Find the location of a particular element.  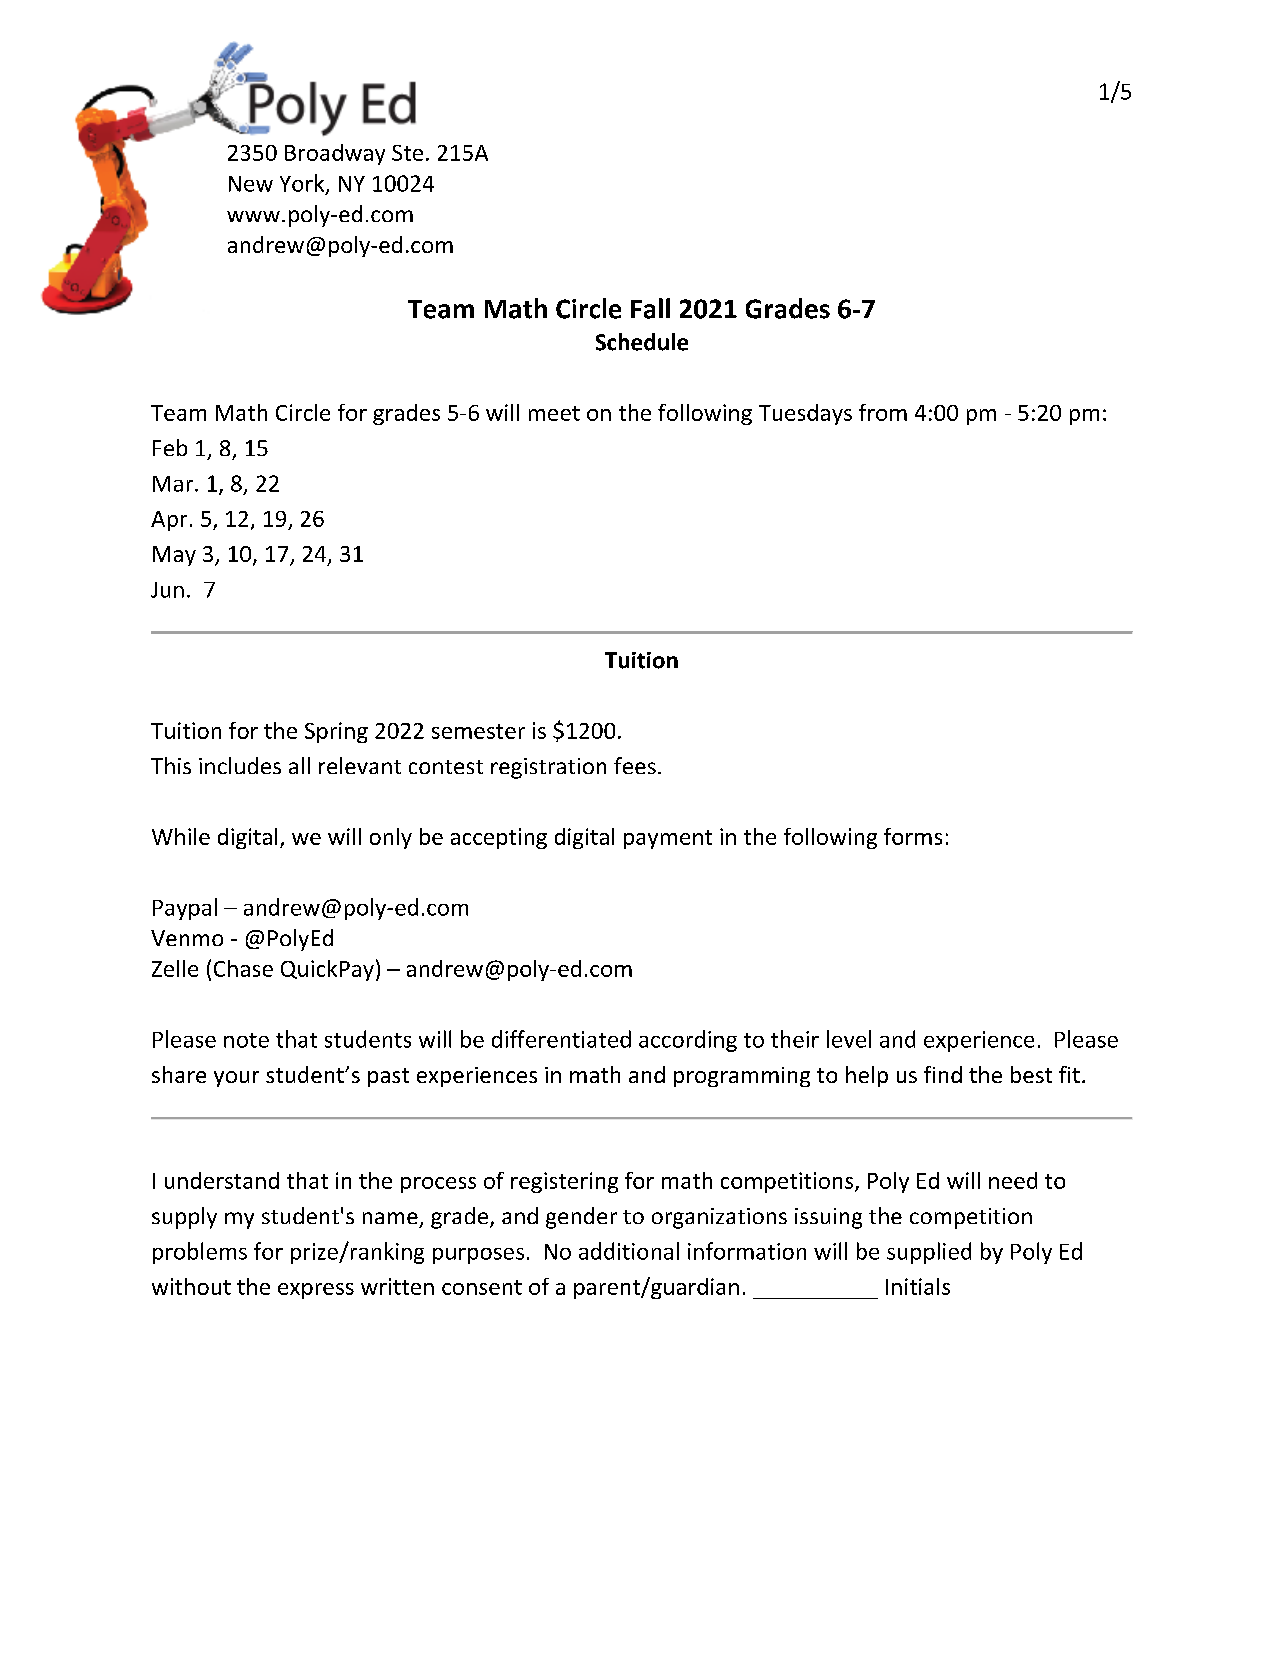

find is located at coordinates (943, 1074).
